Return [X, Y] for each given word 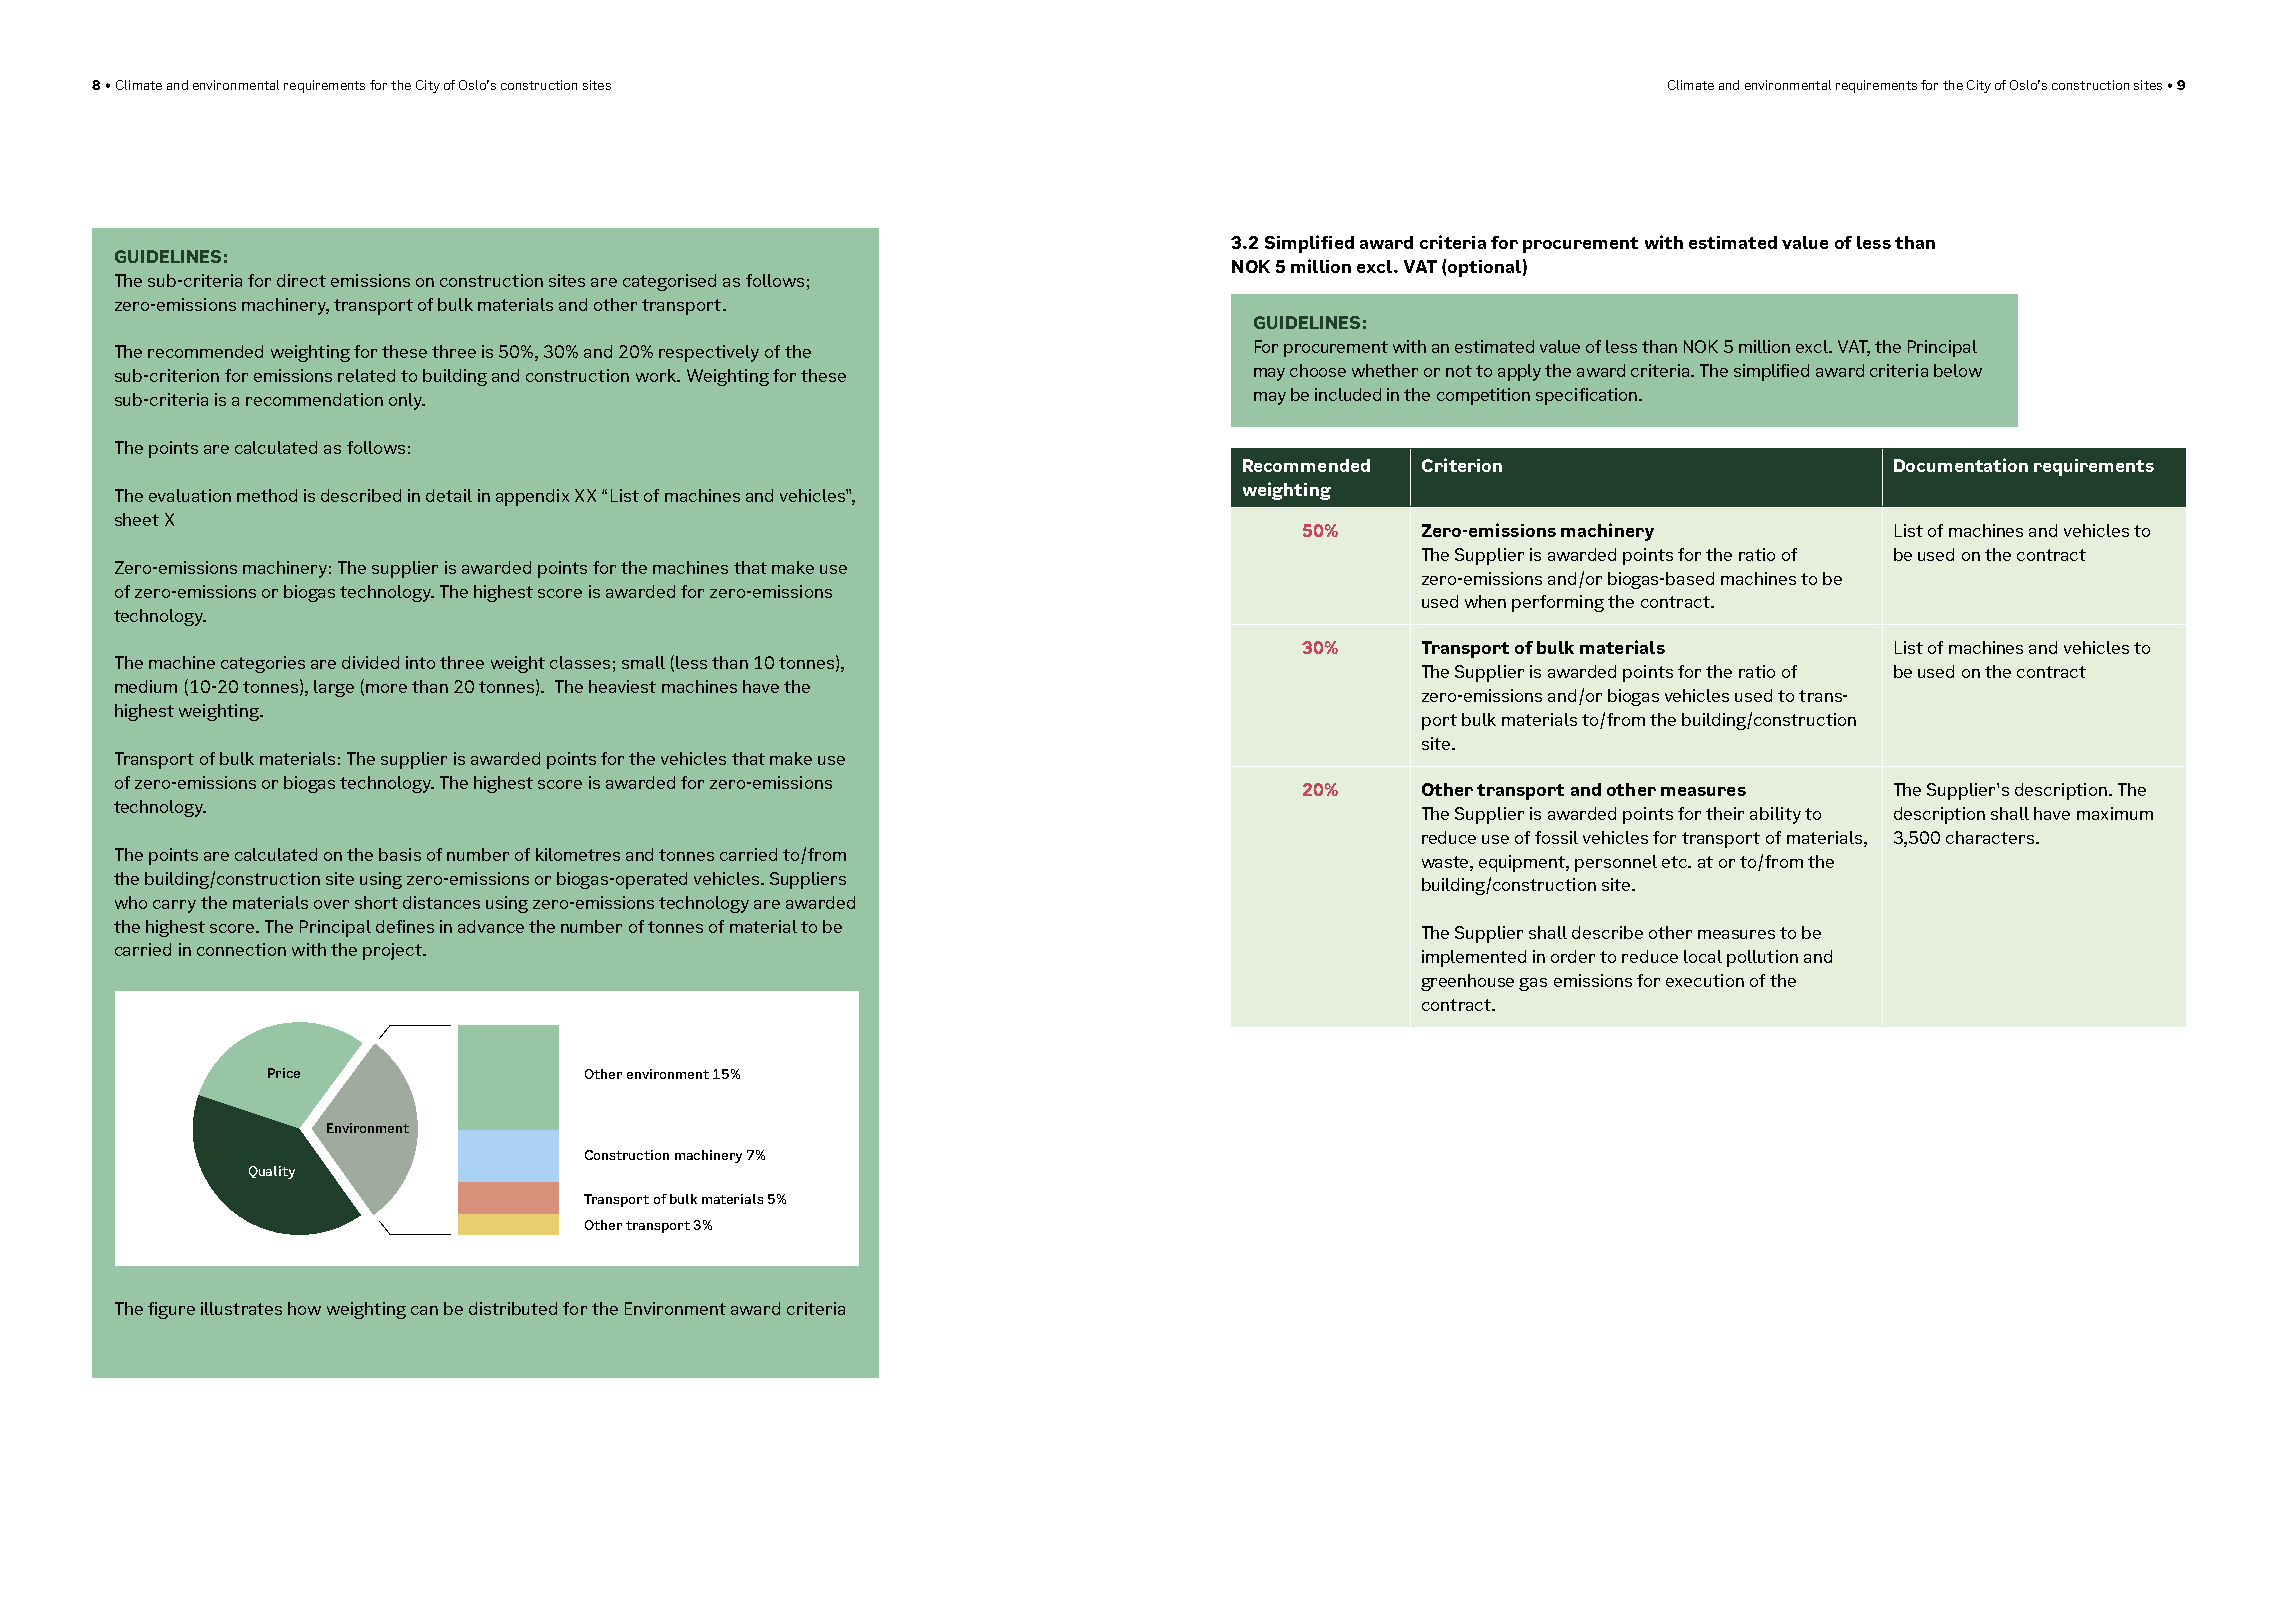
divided [370, 662]
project [393, 951]
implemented [1474, 958]
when [1485, 601]
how [304, 1308]
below [1958, 370]
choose [1318, 370]
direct [301, 280]
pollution [1762, 958]
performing [1558, 603]
